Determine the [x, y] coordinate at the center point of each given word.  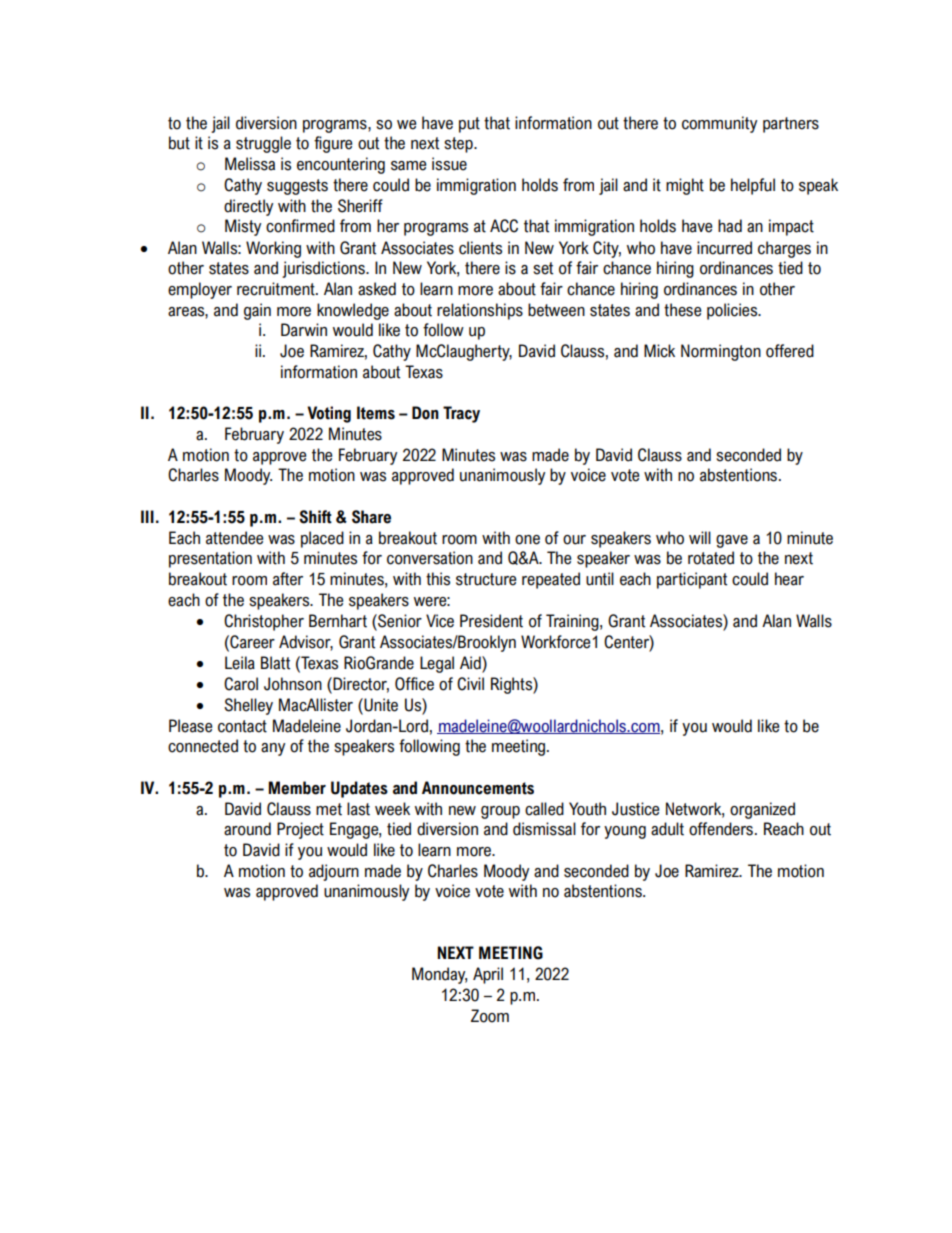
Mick [659, 351]
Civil [470, 684]
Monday [439, 975]
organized [762, 810]
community [719, 124]
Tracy [461, 414]
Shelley [248, 706]
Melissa [250, 164]
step [459, 145]
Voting [329, 414]
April [488, 975]
